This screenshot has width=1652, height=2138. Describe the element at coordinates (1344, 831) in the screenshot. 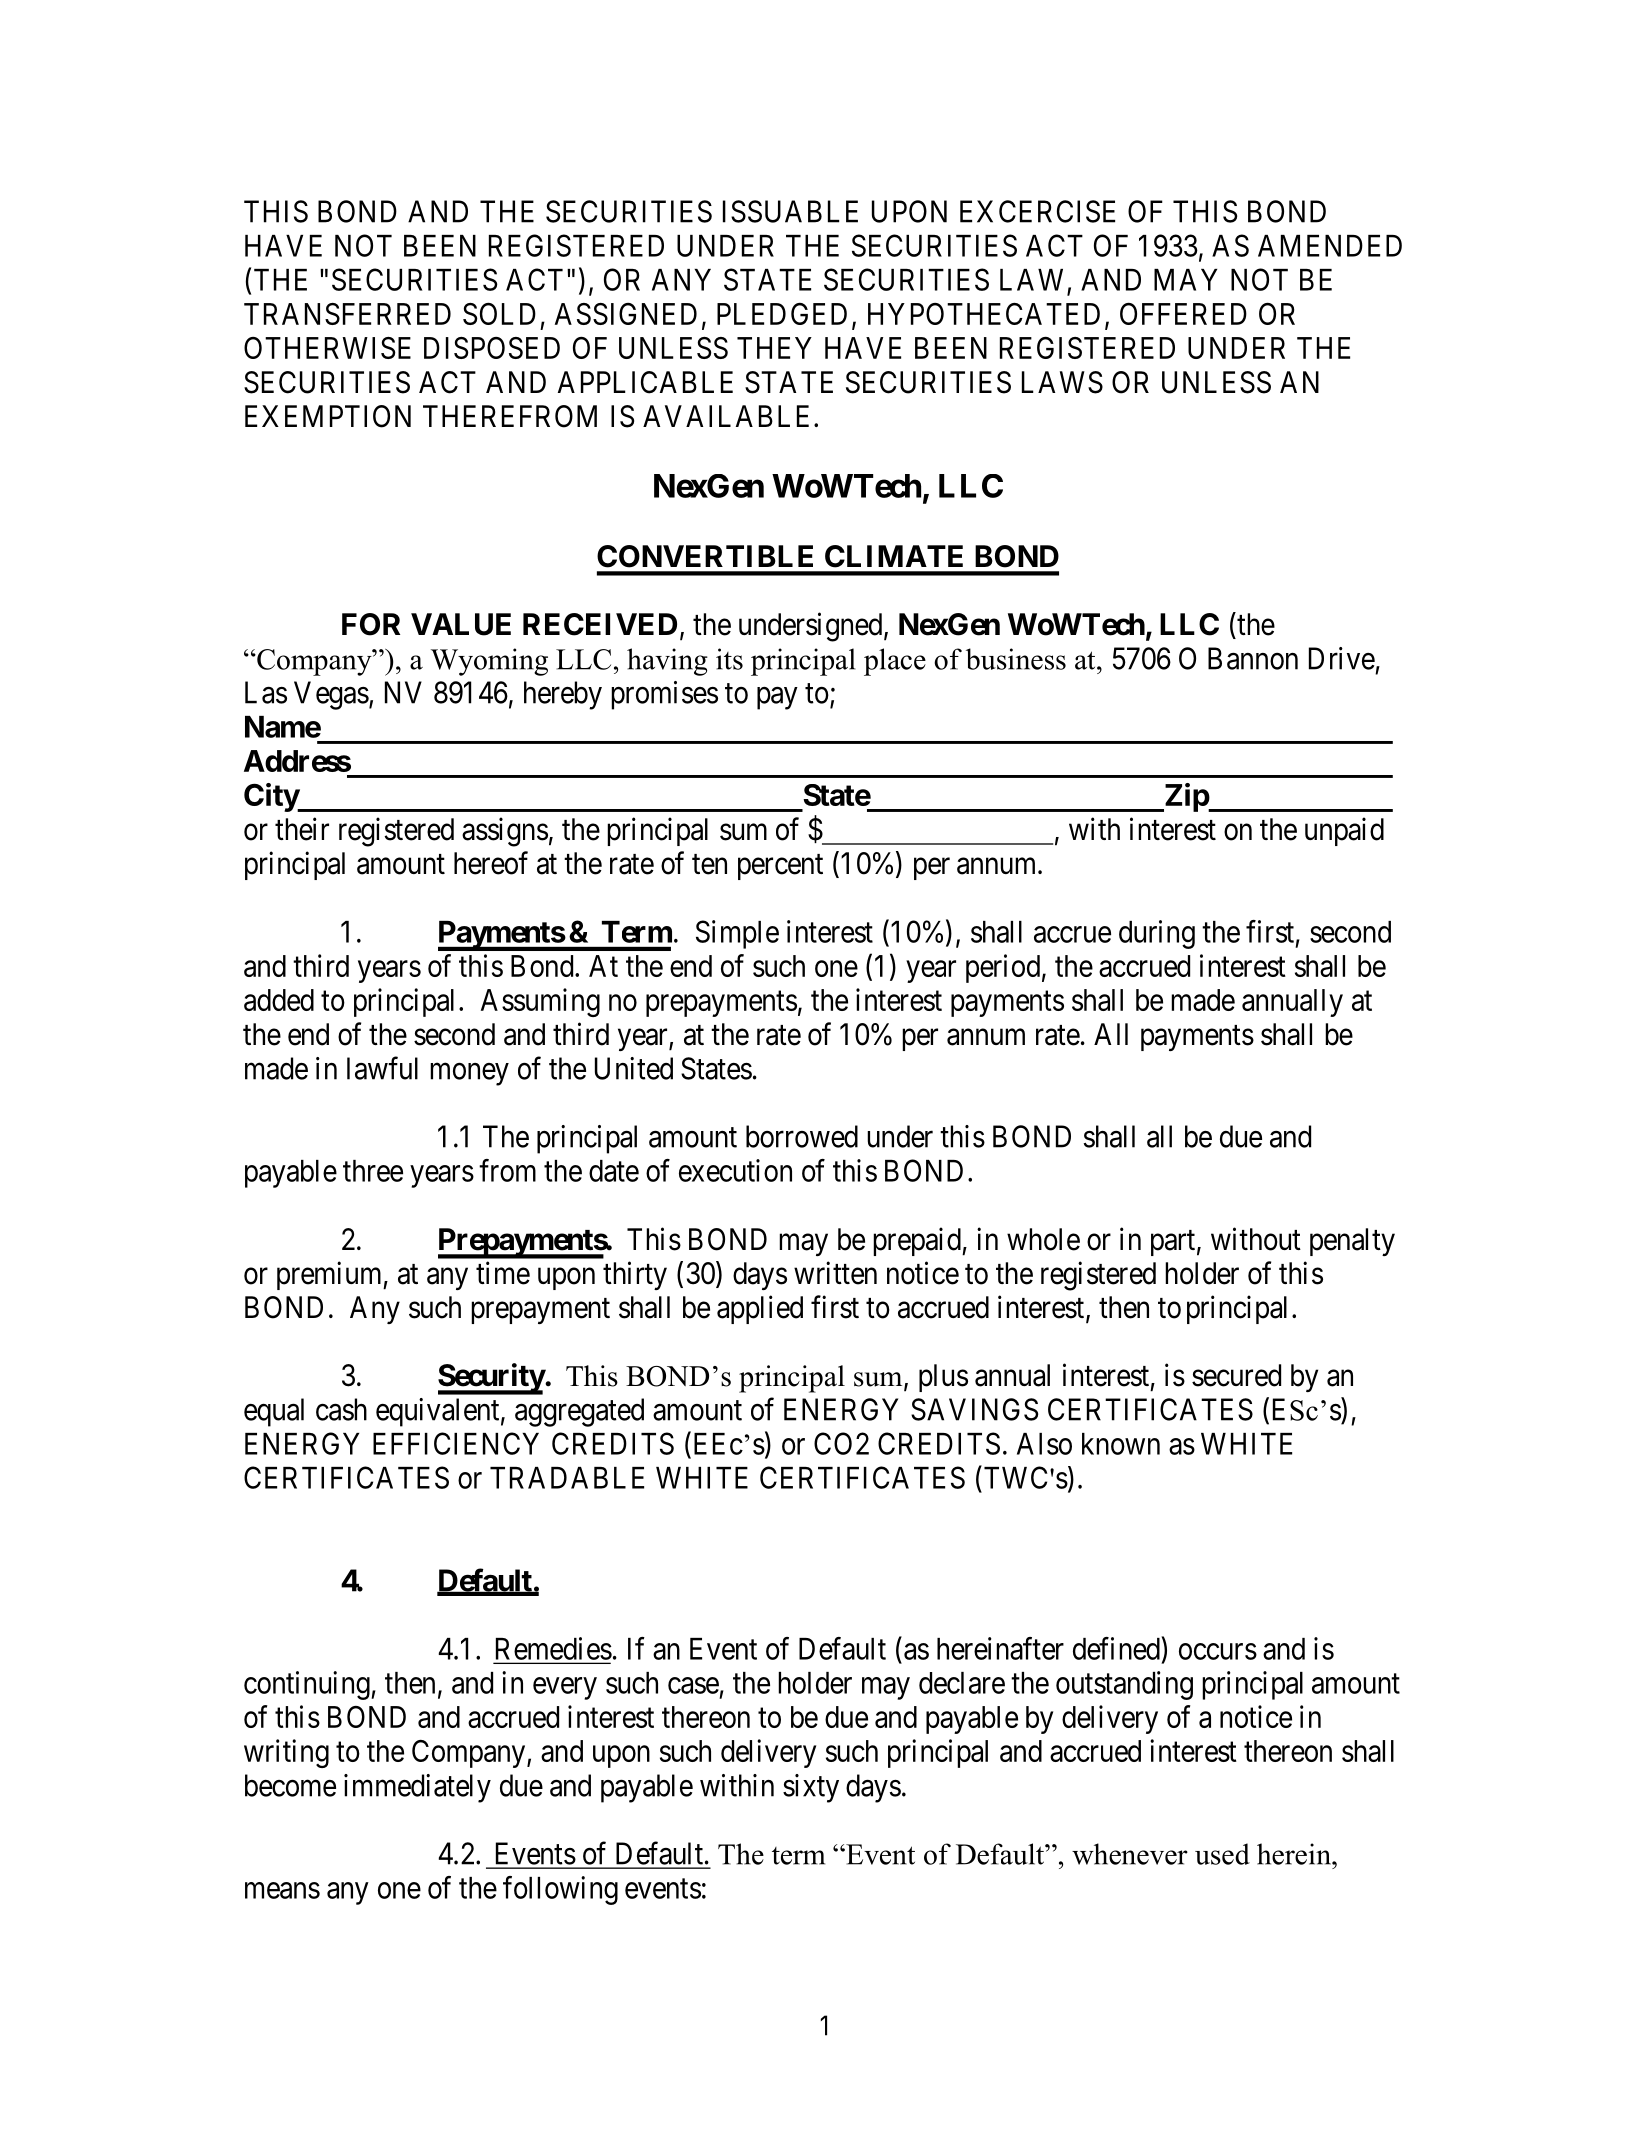

I see `unpaid` at that location.
